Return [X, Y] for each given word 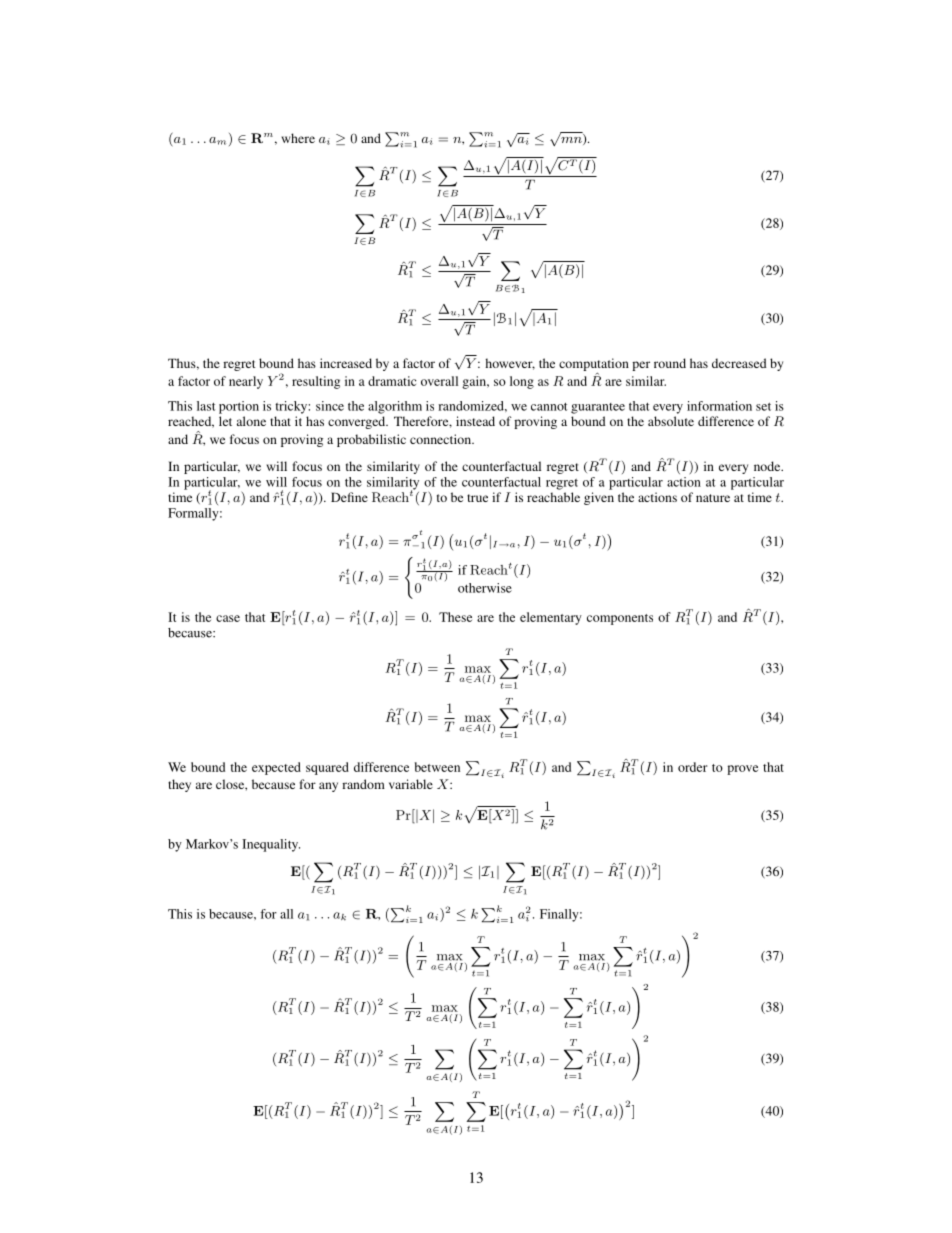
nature [713, 498]
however [510, 364]
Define [349, 497]
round [670, 363]
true [477, 498]
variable [411, 784]
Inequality [271, 845]
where [298, 138]
